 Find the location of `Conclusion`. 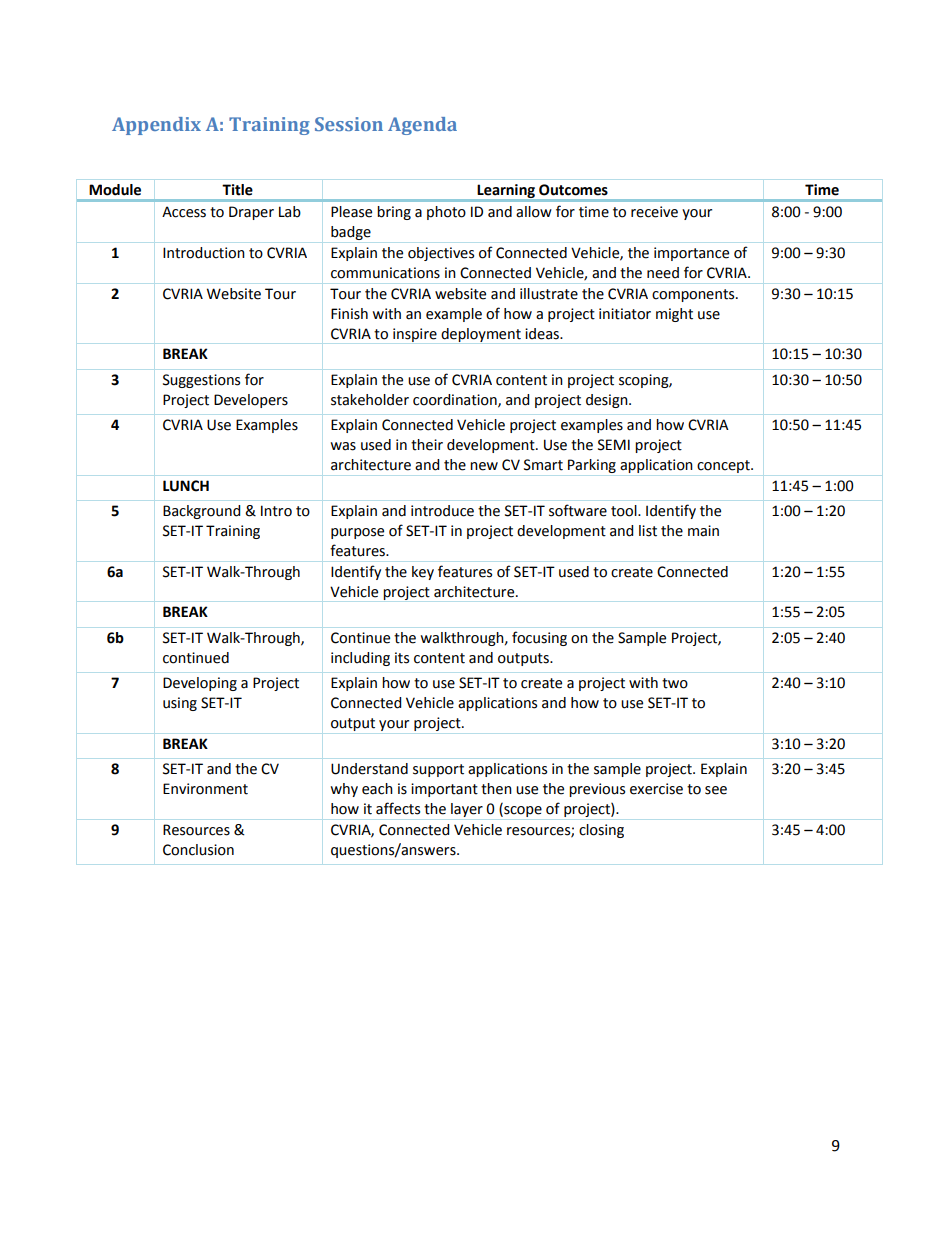

Conclusion is located at coordinates (198, 850).
